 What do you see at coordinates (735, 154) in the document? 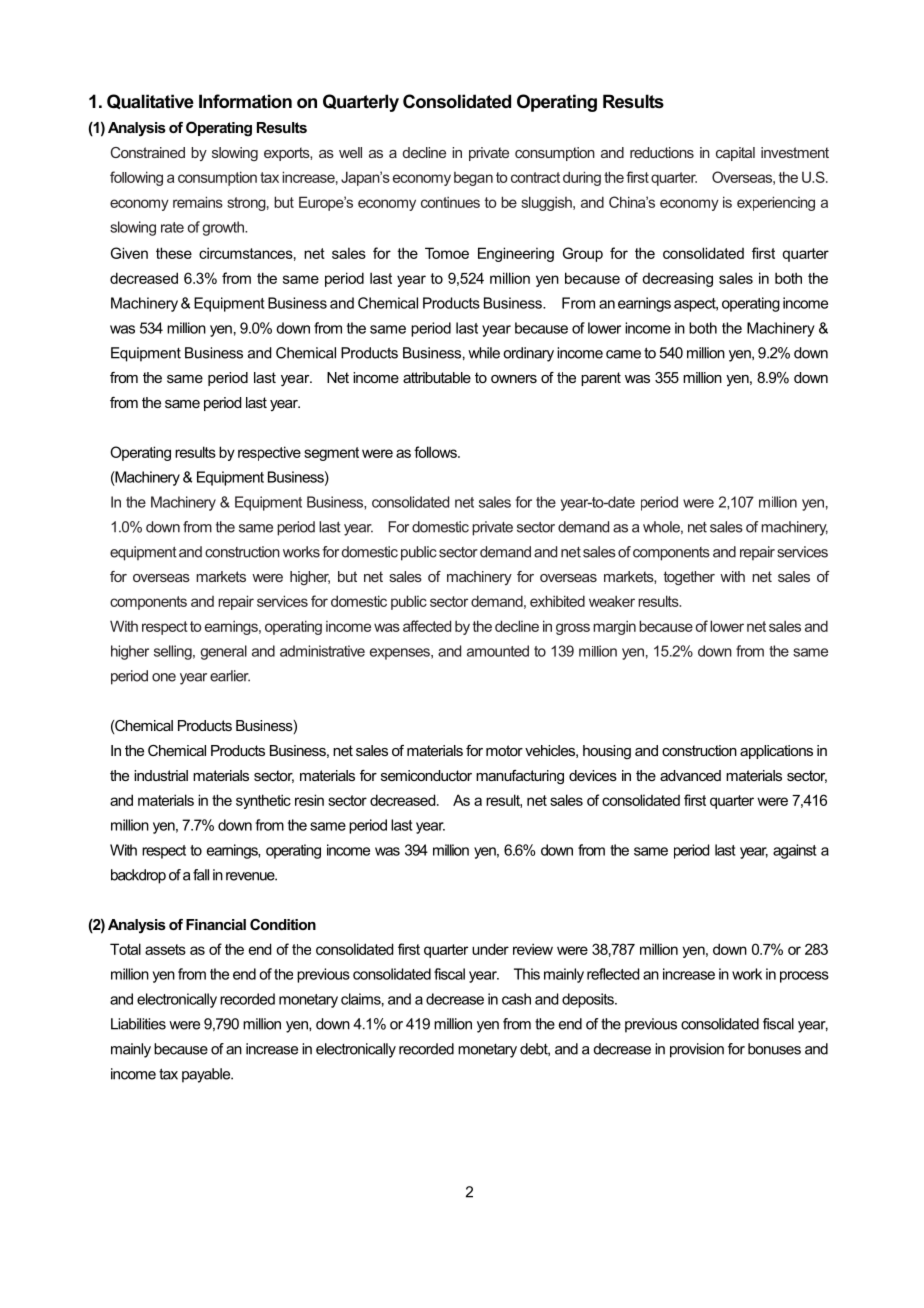
I see `capital` at bounding box center [735, 154].
